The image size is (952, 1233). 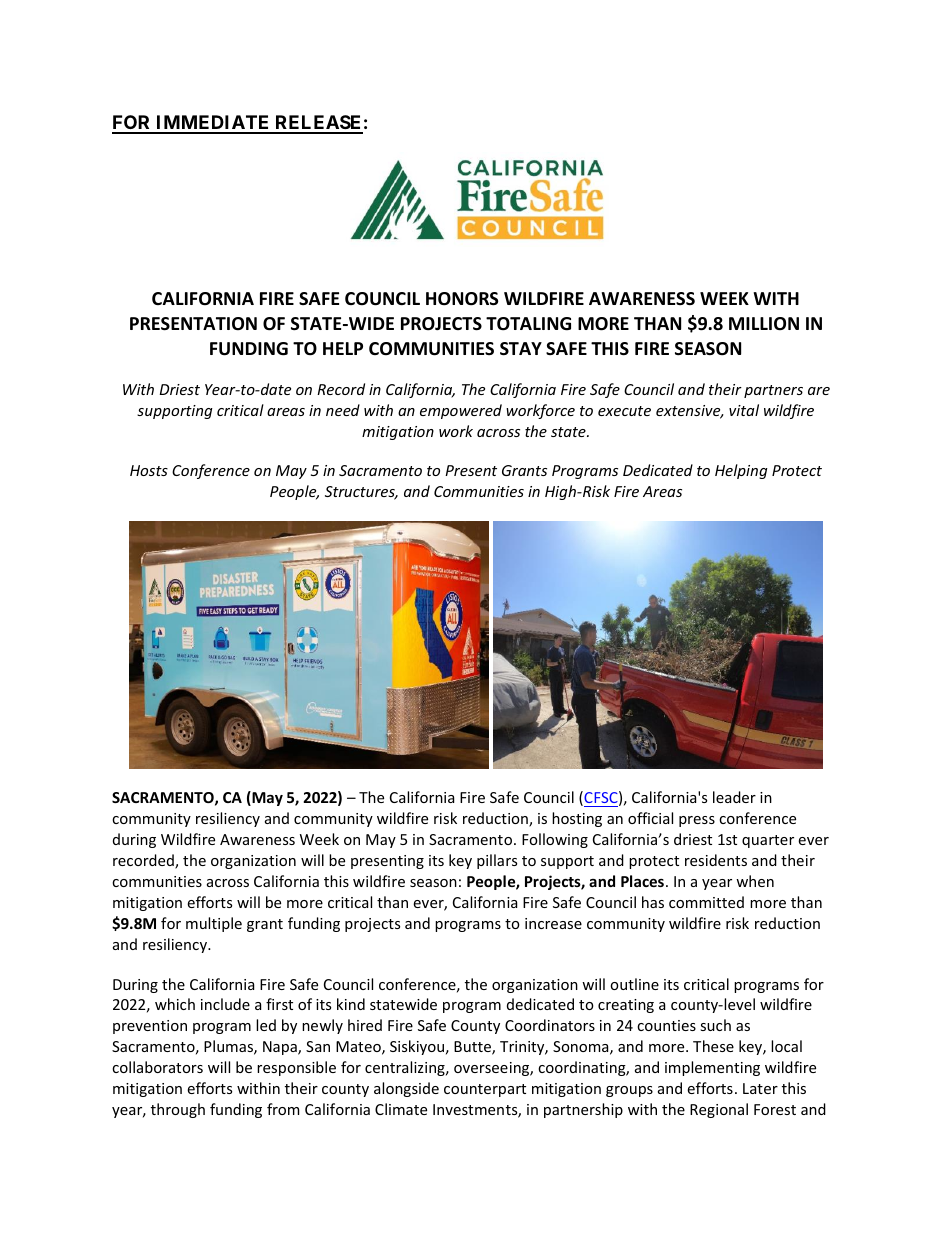 What do you see at coordinates (149, 470) in the screenshot?
I see `Hosts` at bounding box center [149, 470].
